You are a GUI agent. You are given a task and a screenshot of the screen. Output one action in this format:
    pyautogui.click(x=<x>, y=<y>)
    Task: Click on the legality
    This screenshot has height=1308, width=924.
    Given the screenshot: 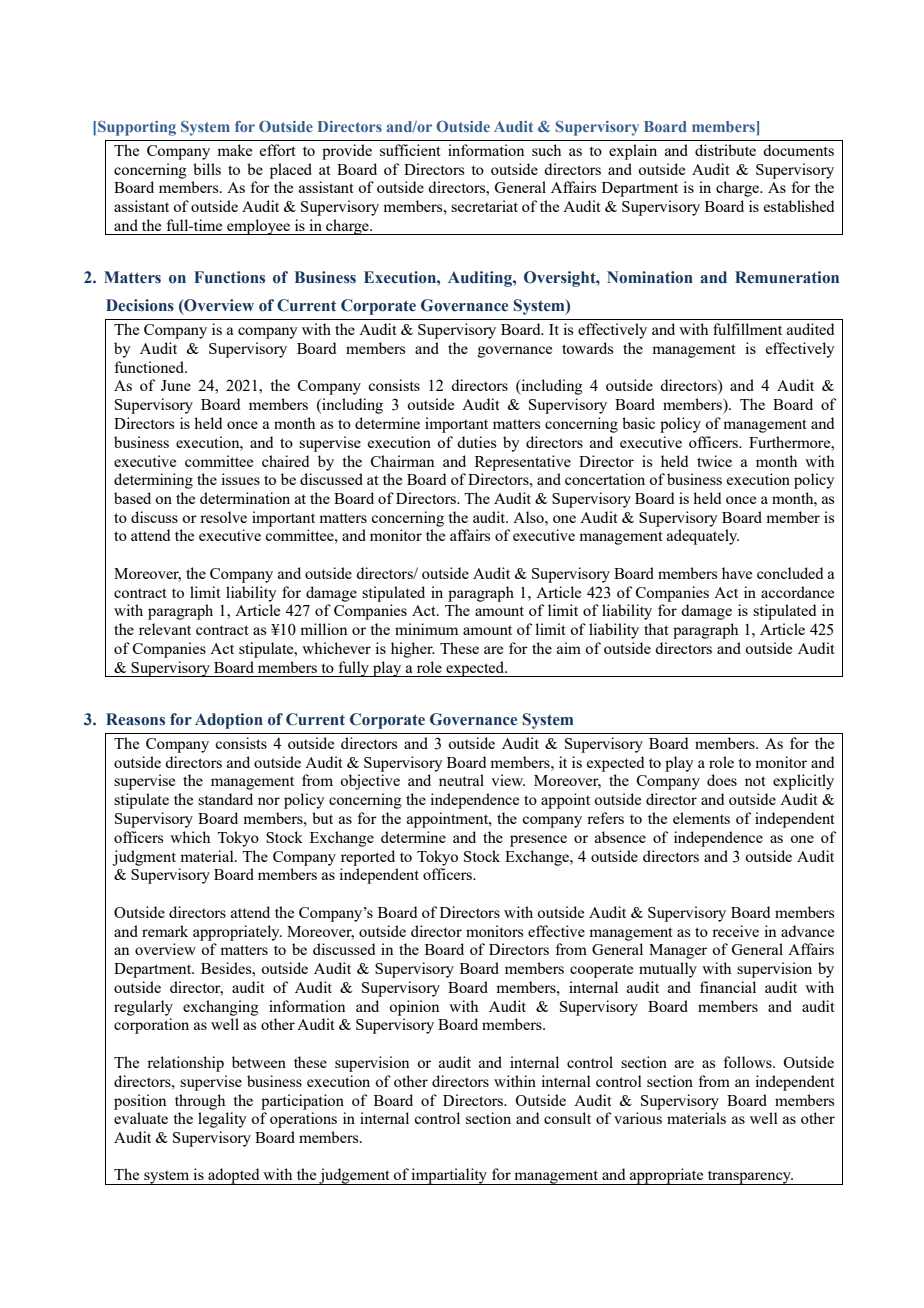 What is the action you would take?
    pyautogui.click(x=222, y=1120)
